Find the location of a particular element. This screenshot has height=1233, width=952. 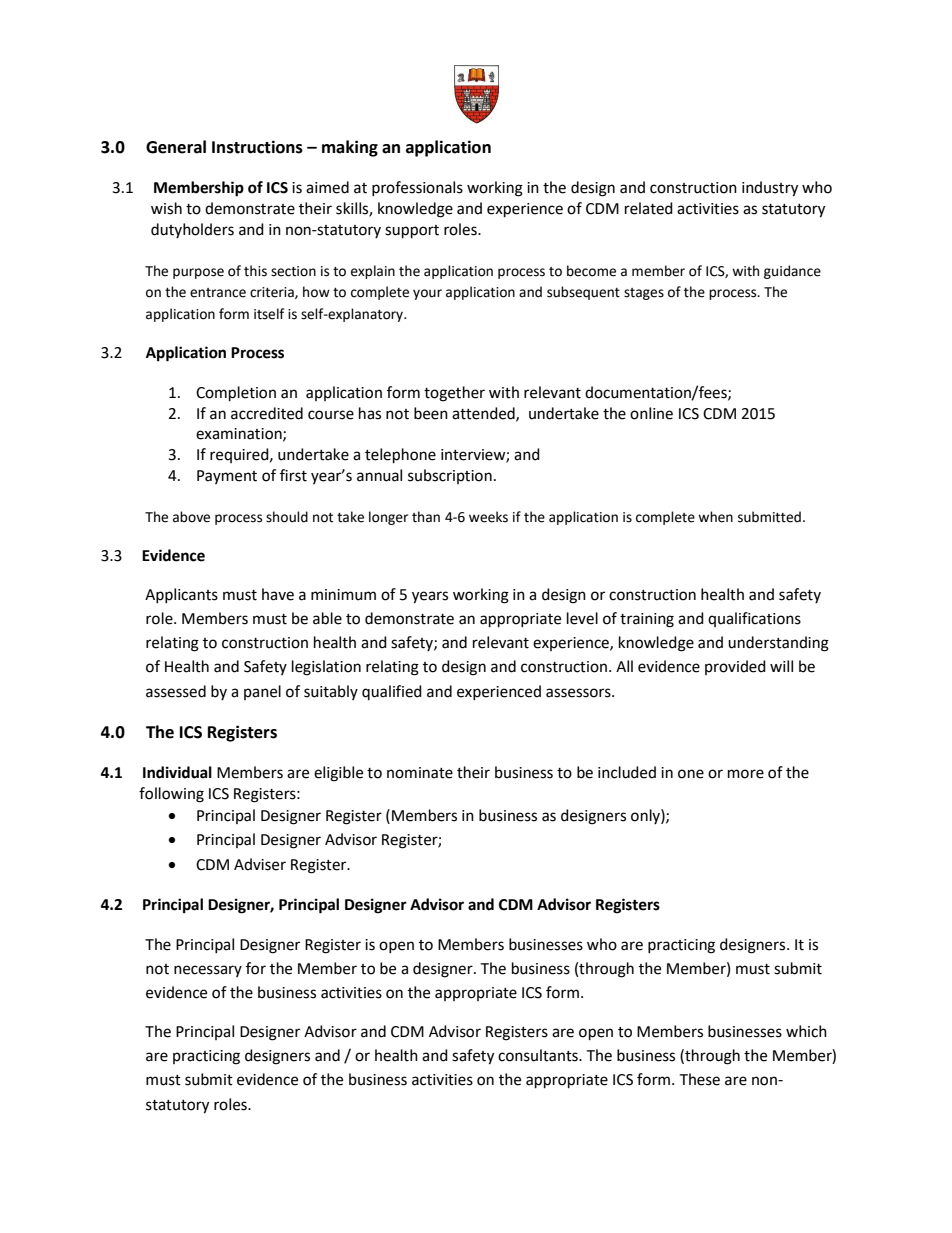

have is located at coordinates (278, 594).
